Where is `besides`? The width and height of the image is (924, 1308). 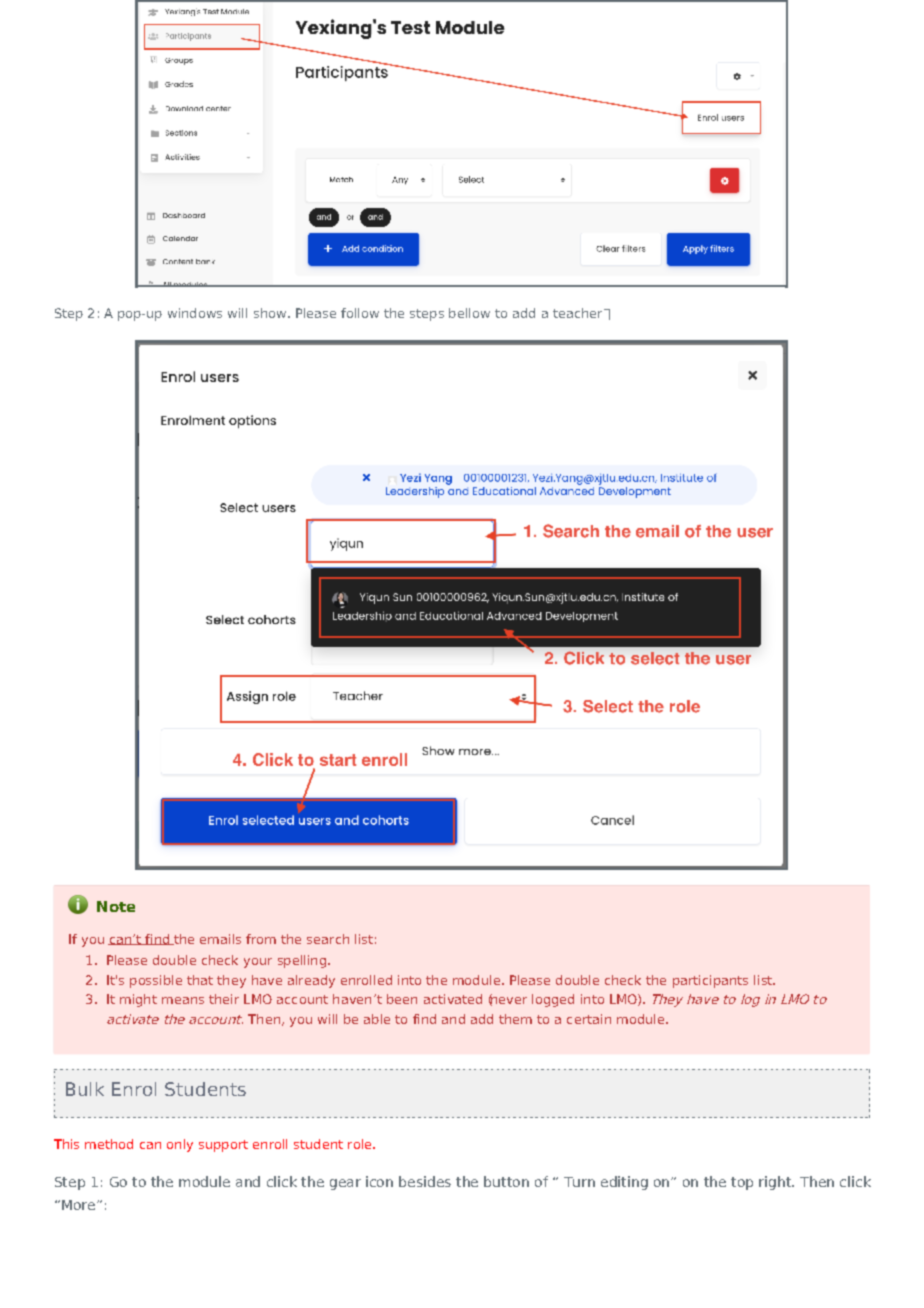 besides is located at coordinates (425, 1181).
